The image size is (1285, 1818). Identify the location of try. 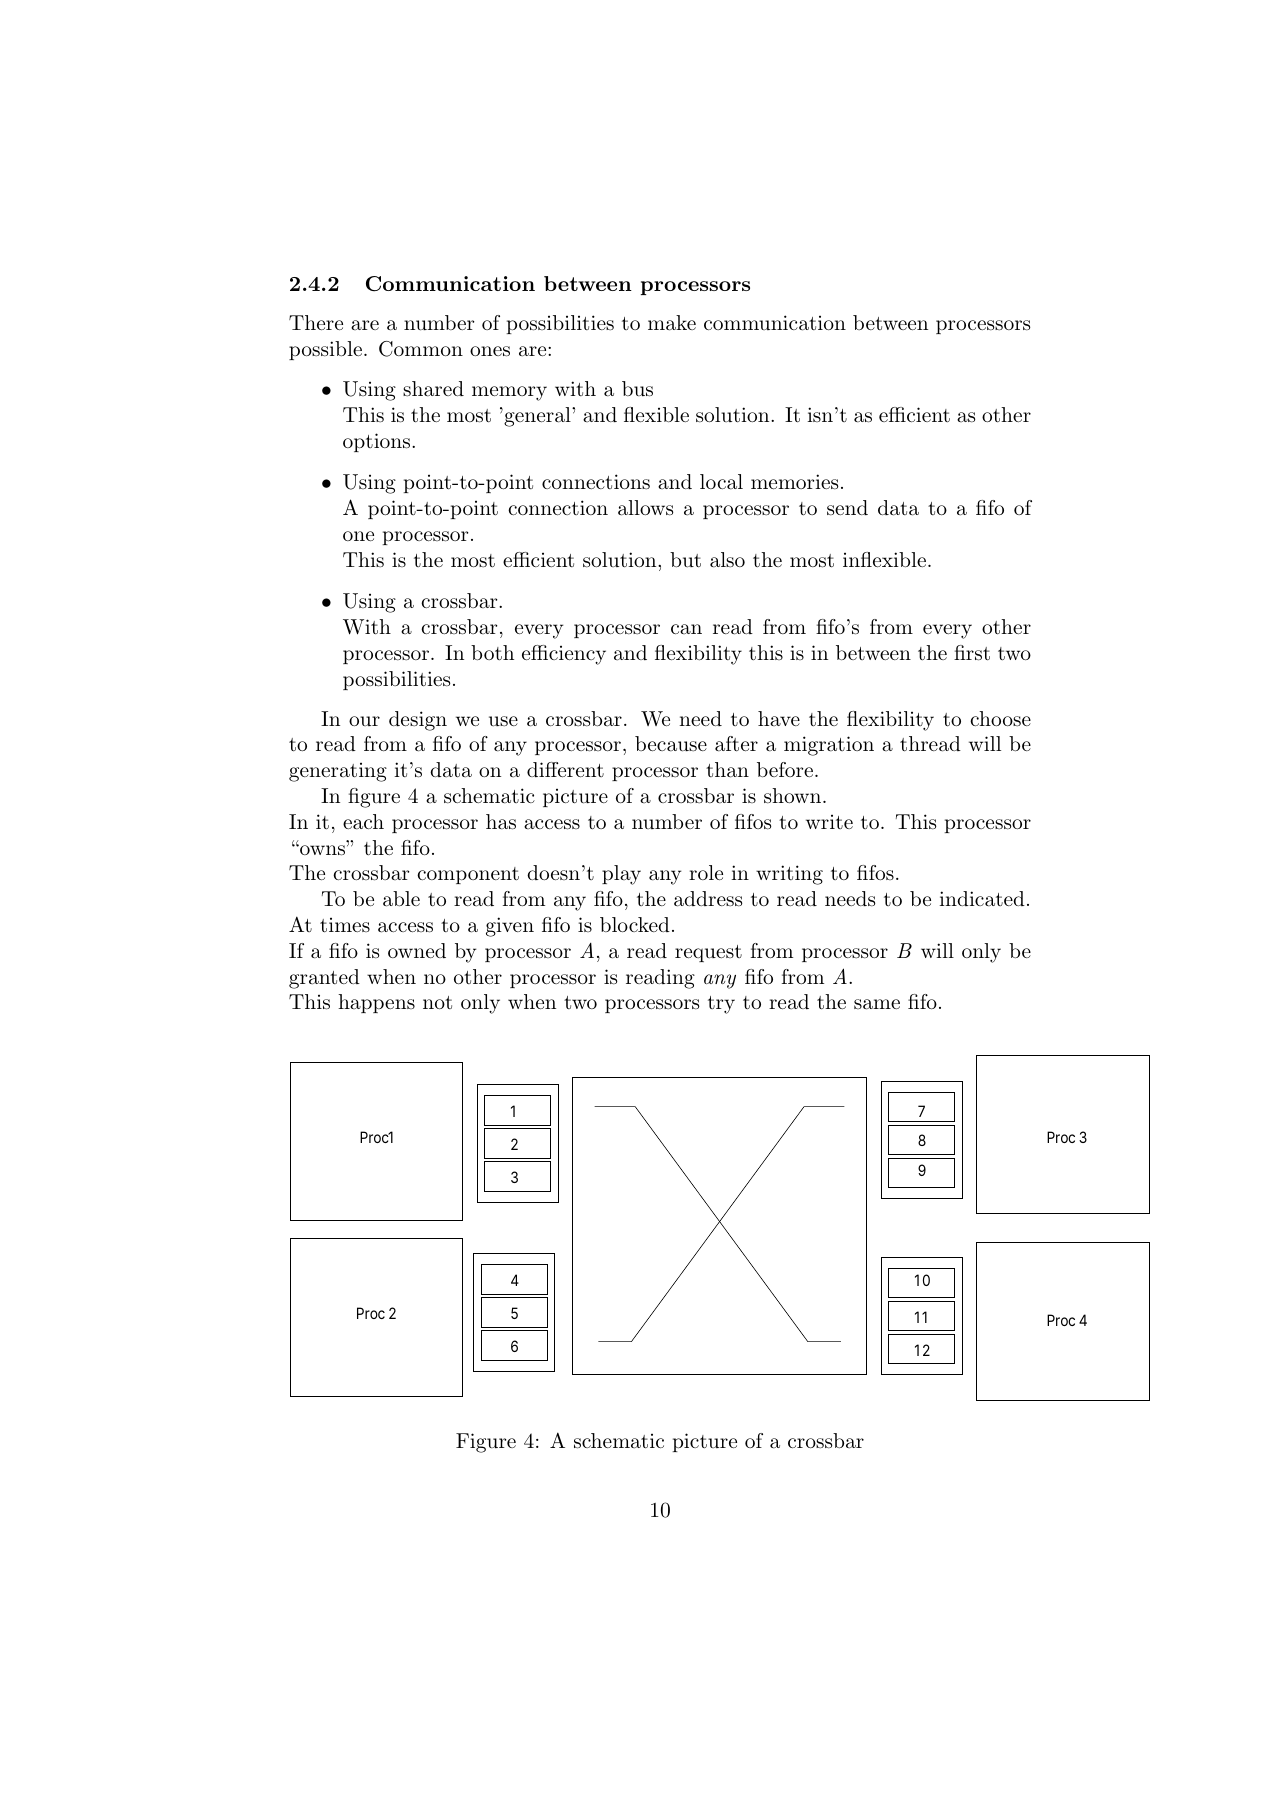
(721, 1005).
